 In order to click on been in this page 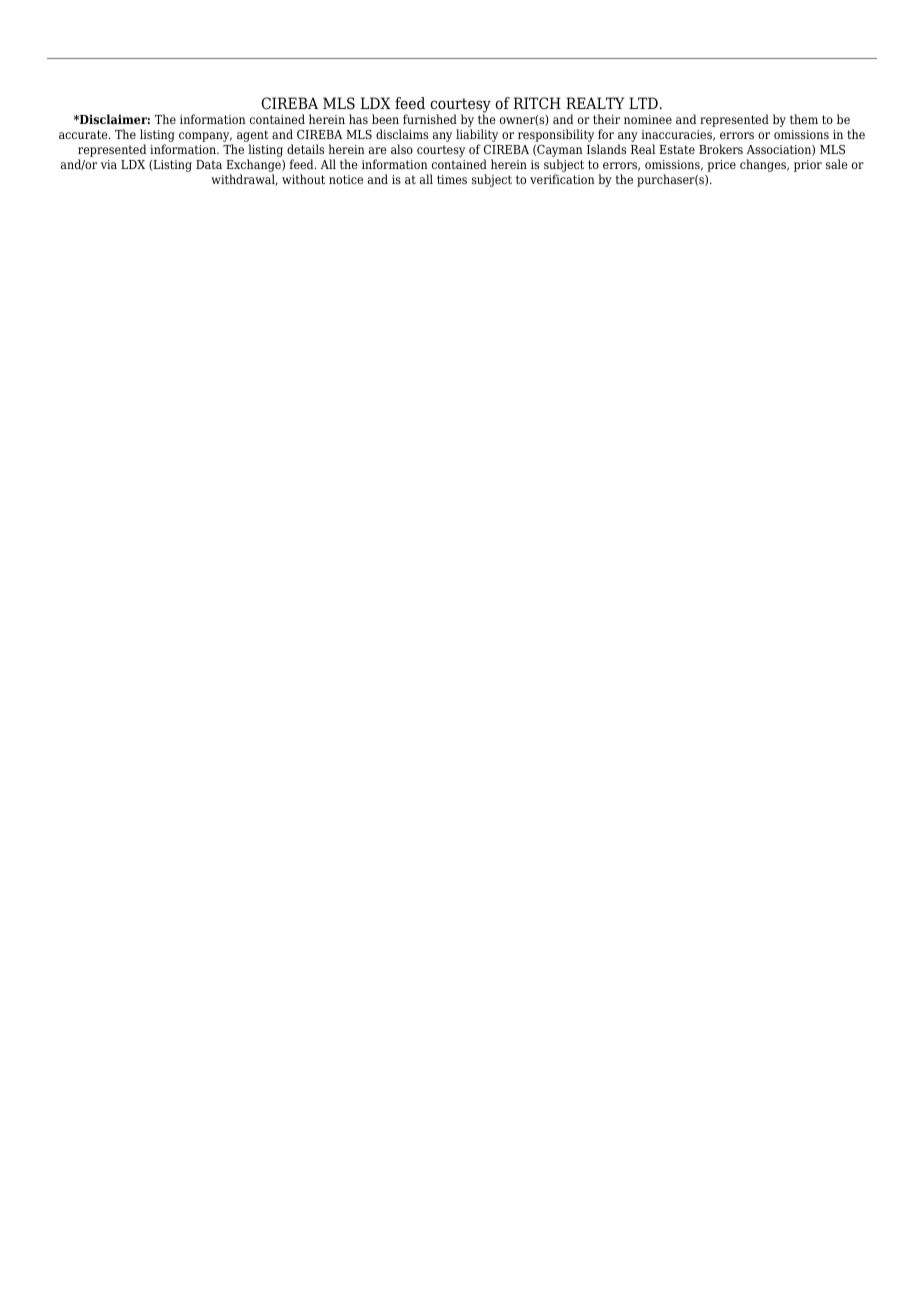, I will do `click(385, 119)`.
